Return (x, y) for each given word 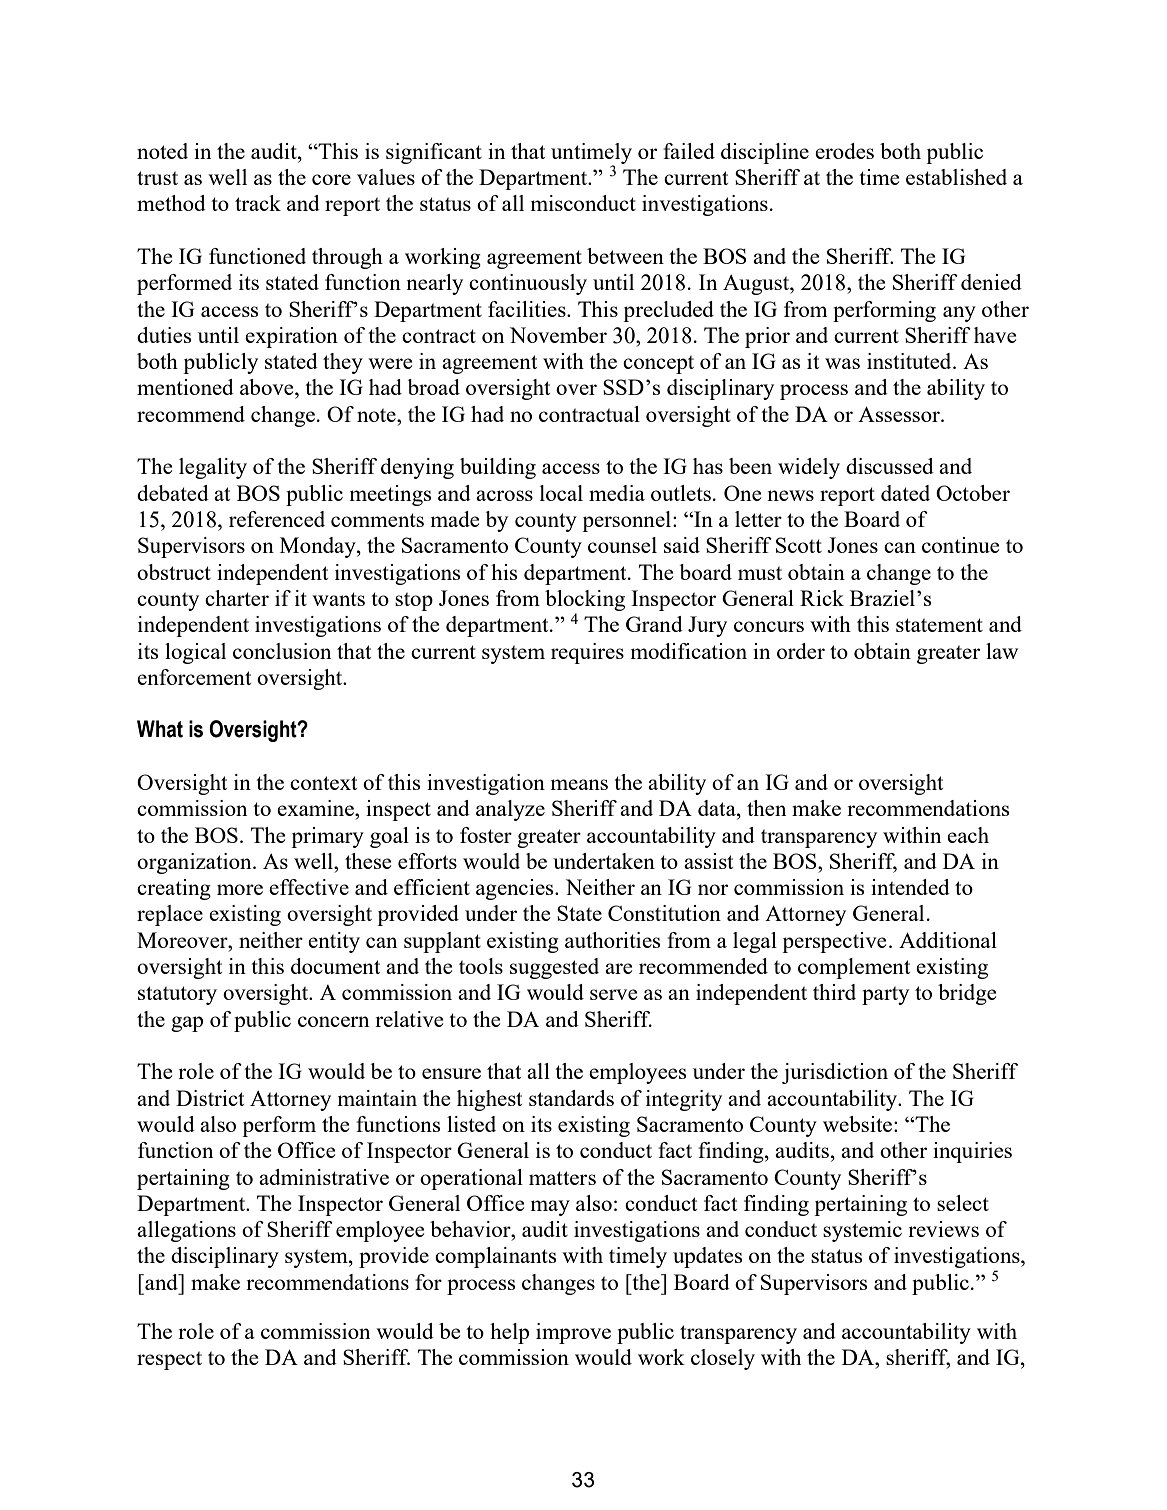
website (857, 1124)
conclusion (282, 651)
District (210, 1098)
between (625, 256)
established (956, 177)
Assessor (900, 414)
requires (587, 653)
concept (658, 364)
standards (571, 1098)
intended (910, 887)
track (258, 203)
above (268, 387)
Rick (822, 598)
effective (309, 887)
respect (169, 1360)
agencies (516, 889)
